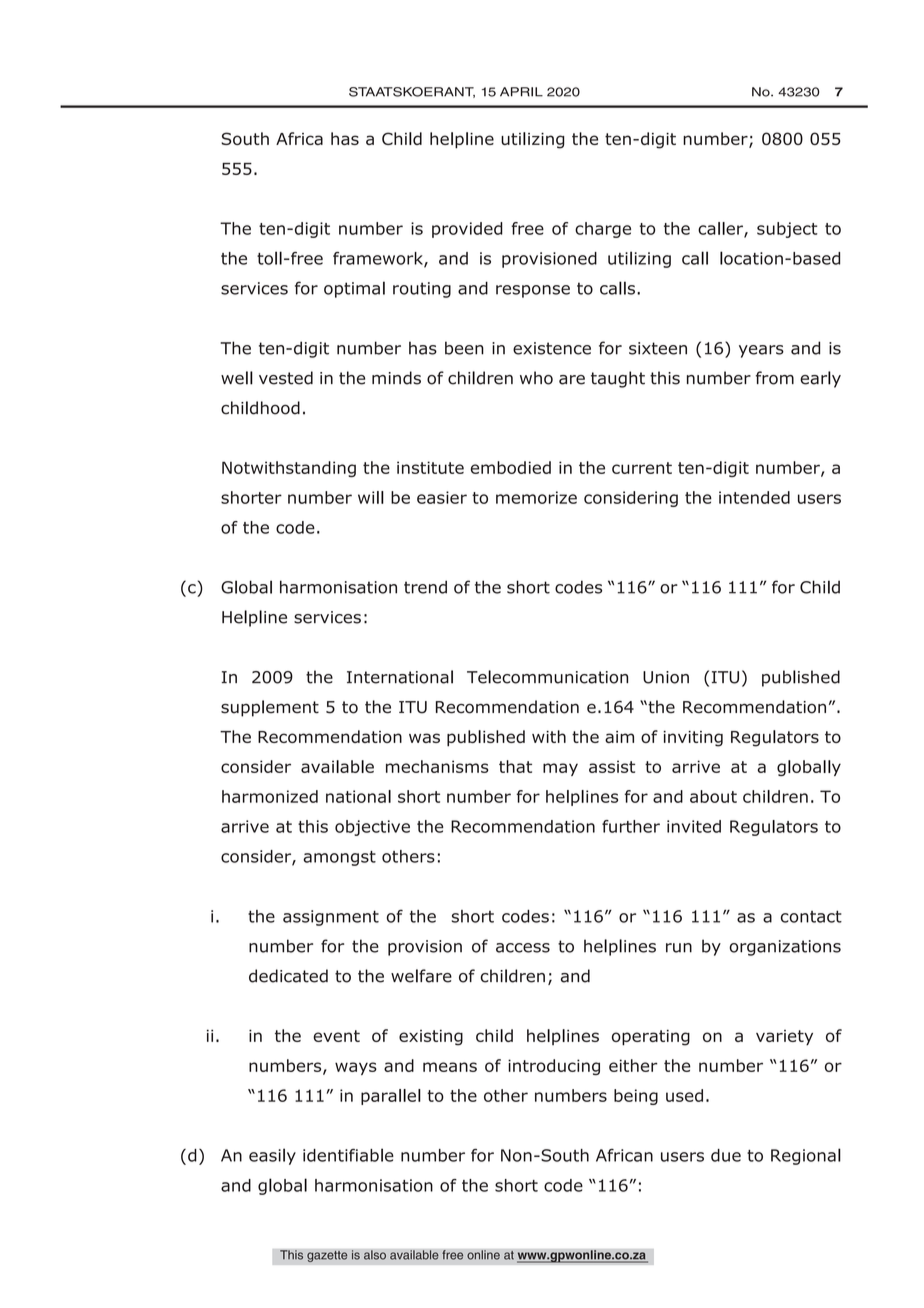 This image has height=1308, width=924. Describe the element at coordinates (339, 858) in the image. I see `amongst` at that location.
